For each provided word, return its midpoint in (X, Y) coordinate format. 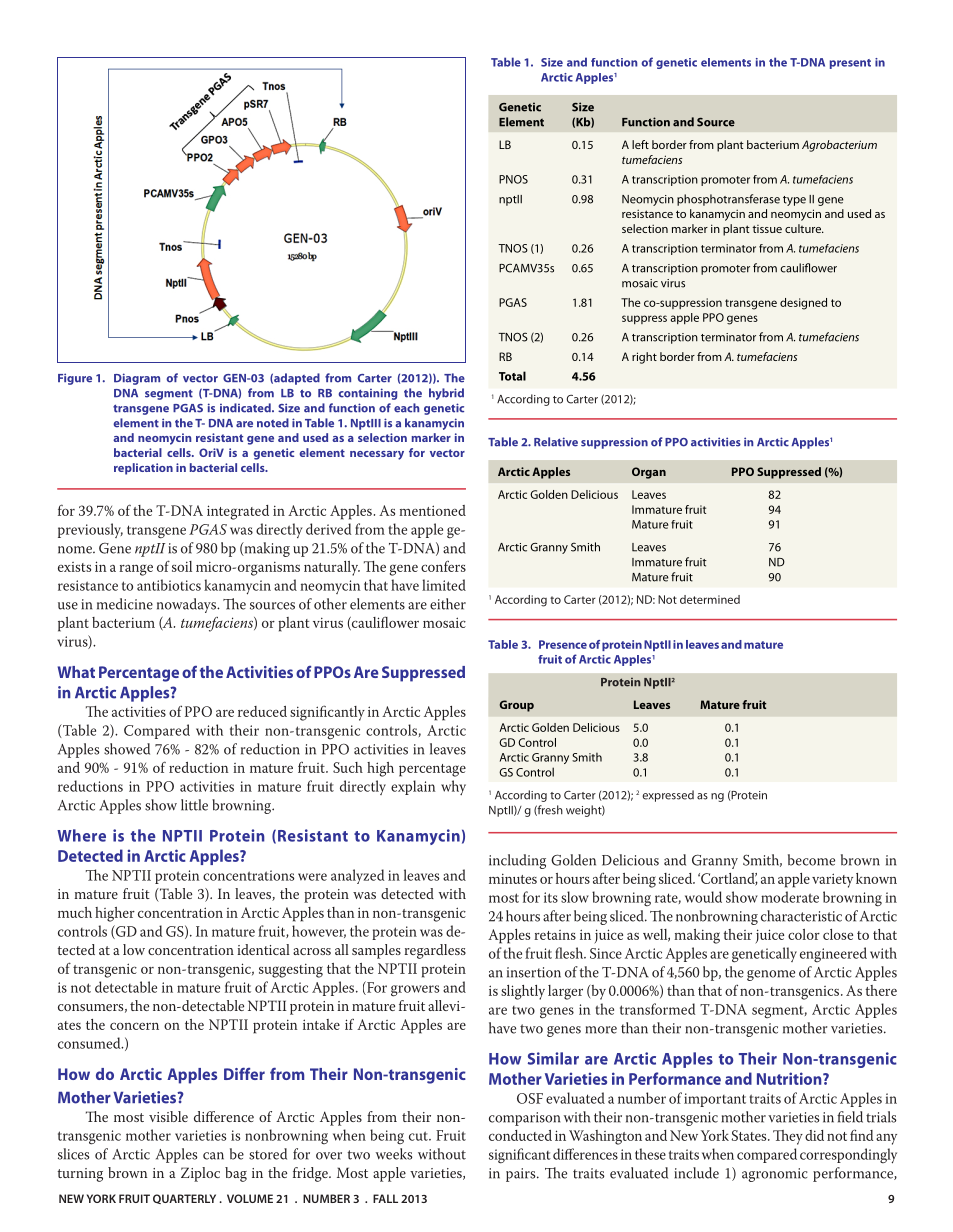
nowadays (187, 605)
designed (803, 304)
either (448, 604)
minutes (513, 878)
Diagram (137, 379)
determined (710, 599)
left (640, 144)
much (75, 912)
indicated (246, 408)
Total (512, 376)
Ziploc (200, 1174)
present (850, 64)
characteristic (801, 916)
